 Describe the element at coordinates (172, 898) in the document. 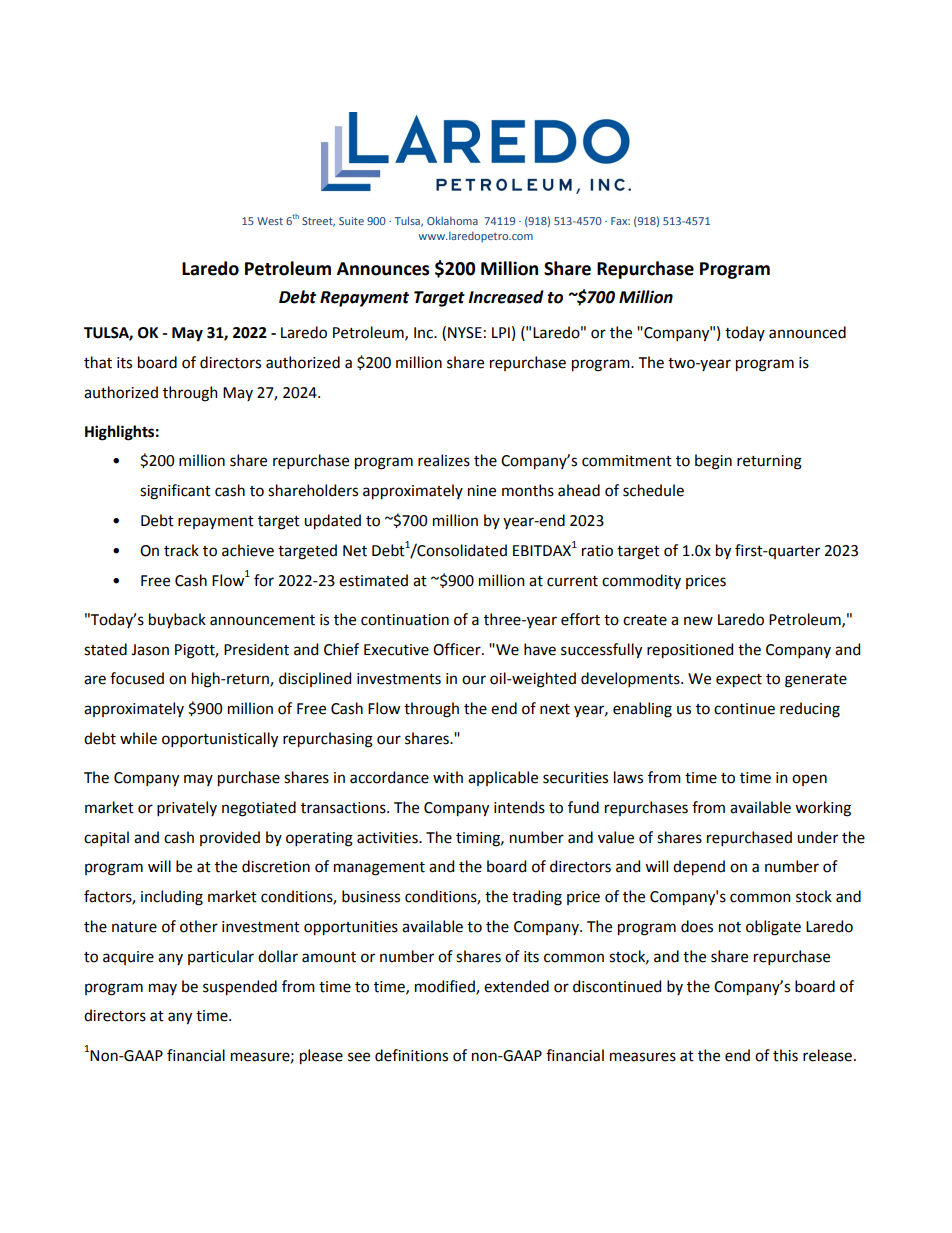

I see `including` at that location.
